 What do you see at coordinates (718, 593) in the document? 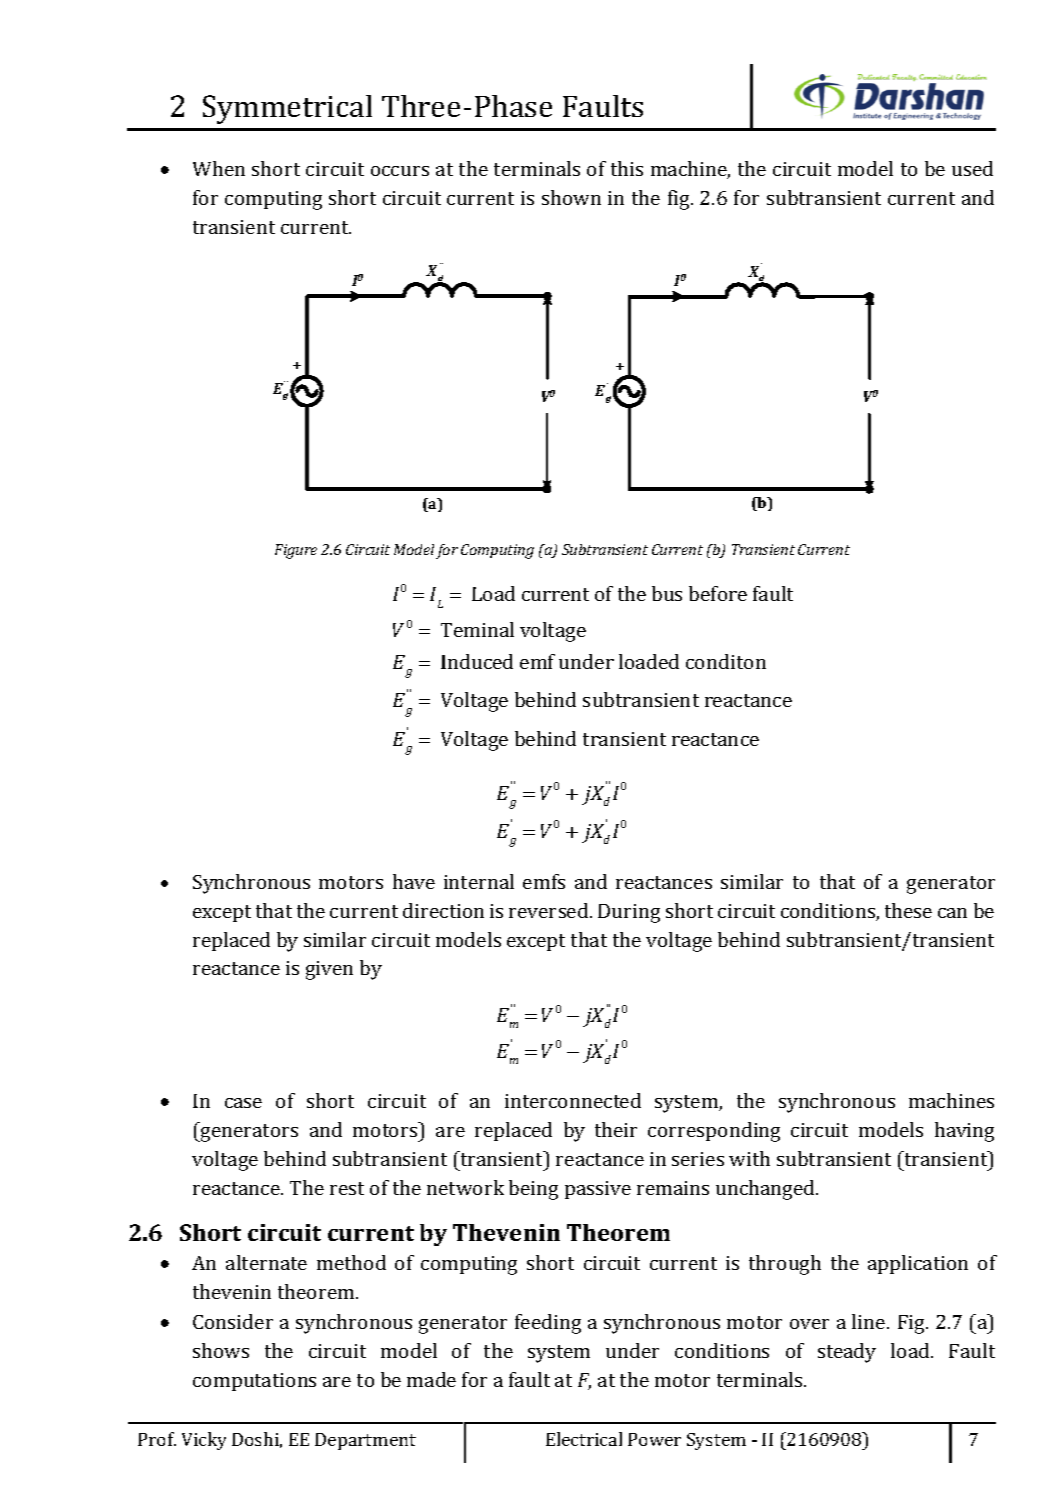
I see `before` at bounding box center [718, 593].
